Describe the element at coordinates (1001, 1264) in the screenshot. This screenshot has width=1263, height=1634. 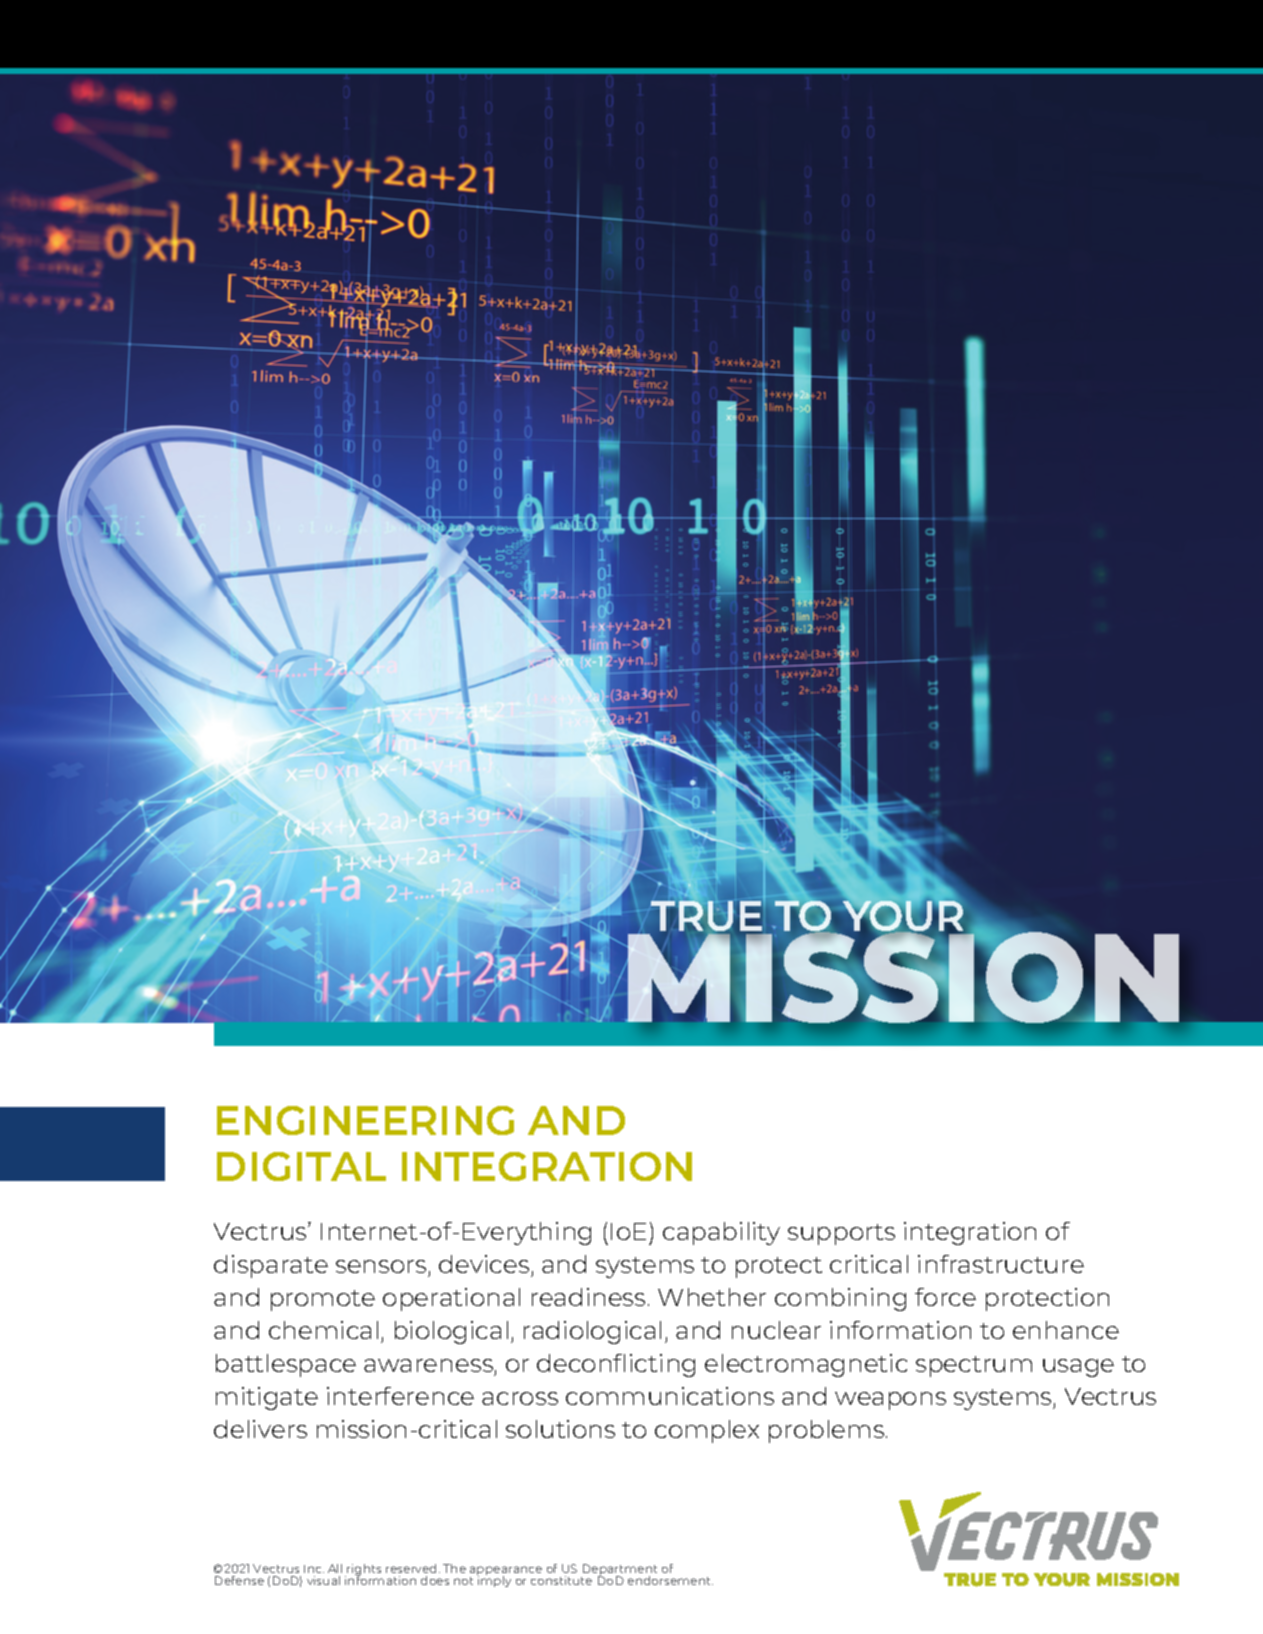
I see `infrastructure` at that location.
